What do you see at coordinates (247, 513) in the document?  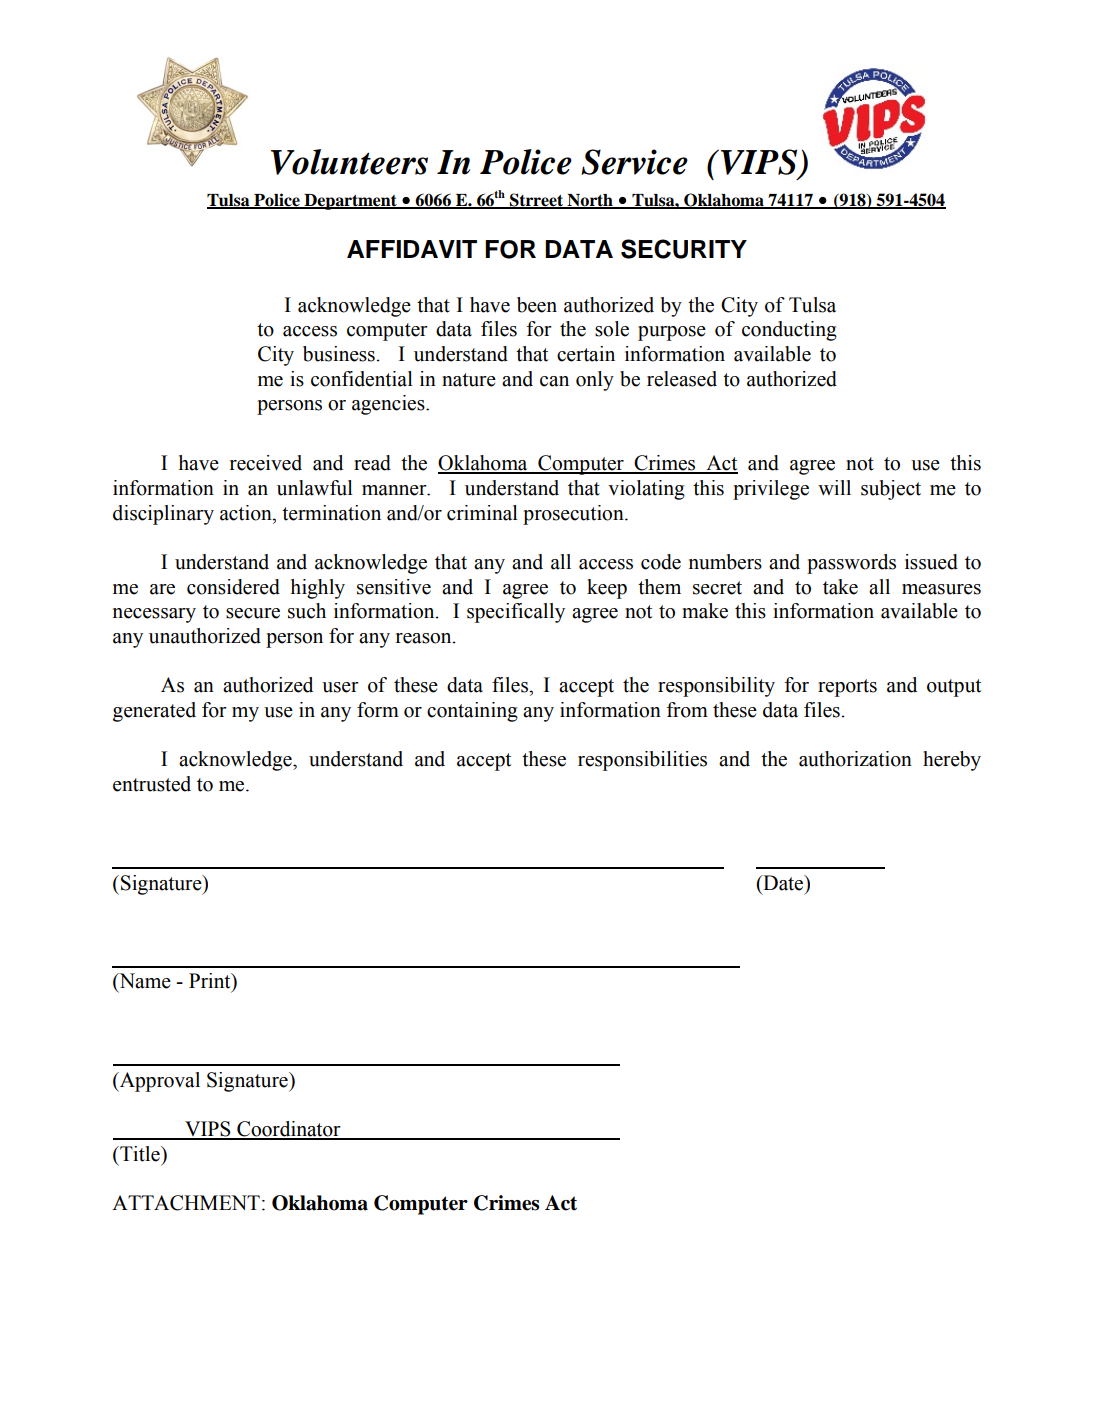 I see `action` at bounding box center [247, 513].
